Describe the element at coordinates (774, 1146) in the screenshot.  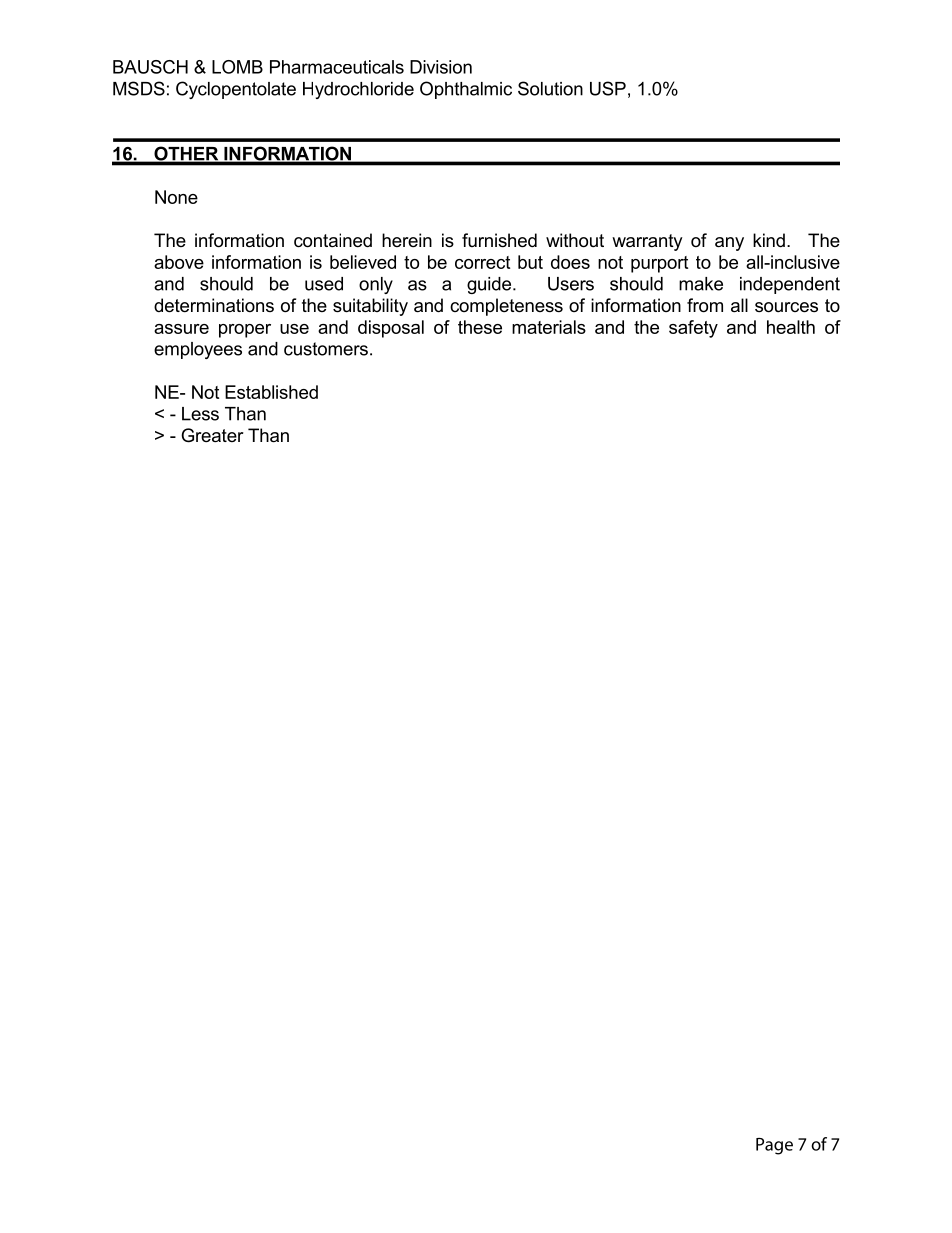
I see `Page` at that location.
